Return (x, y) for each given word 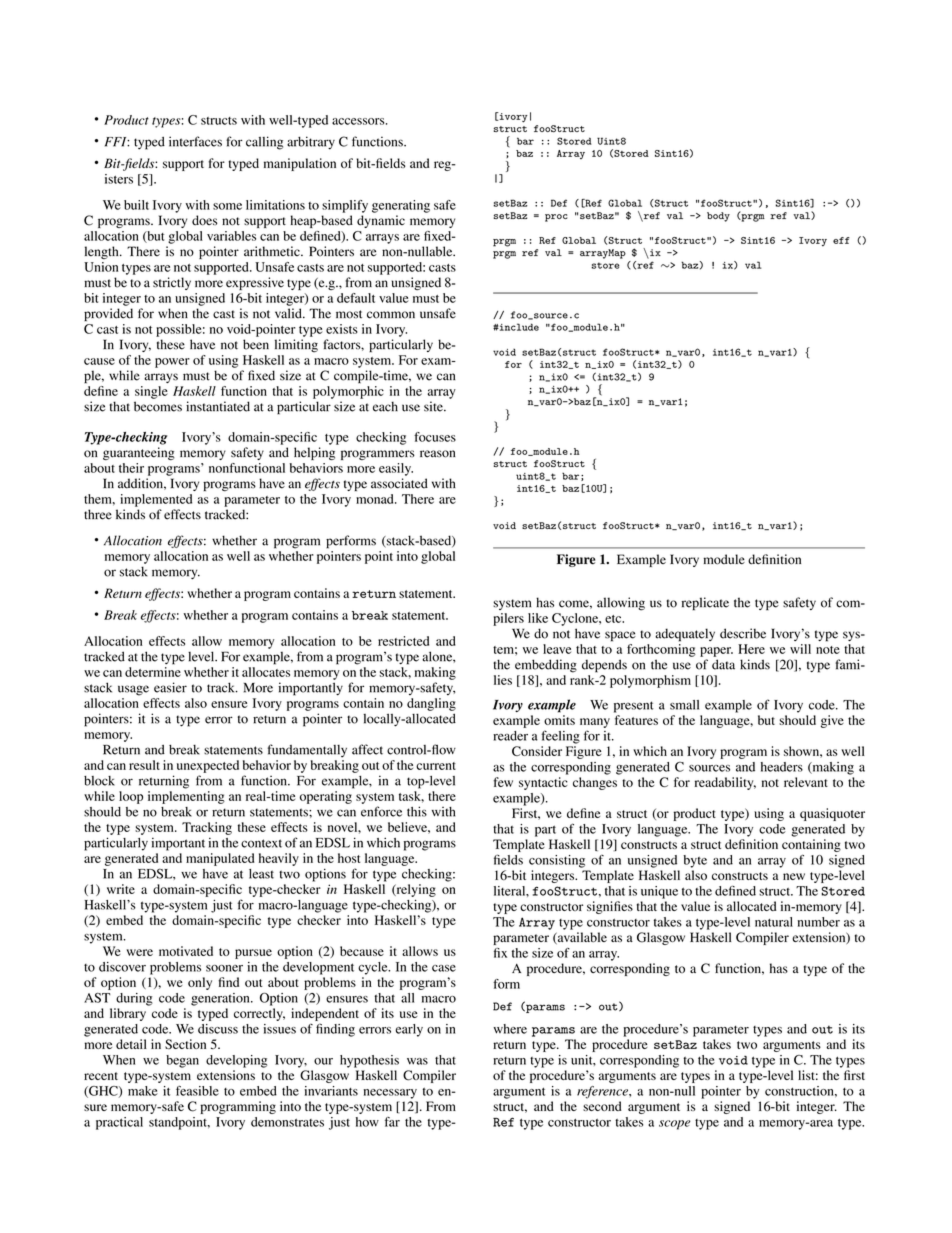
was (417, 1061)
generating (401, 206)
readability (725, 783)
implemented (156, 500)
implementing (186, 797)
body (718, 217)
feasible (197, 1091)
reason (437, 454)
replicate (705, 604)
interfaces (195, 141)
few (503, 782)
